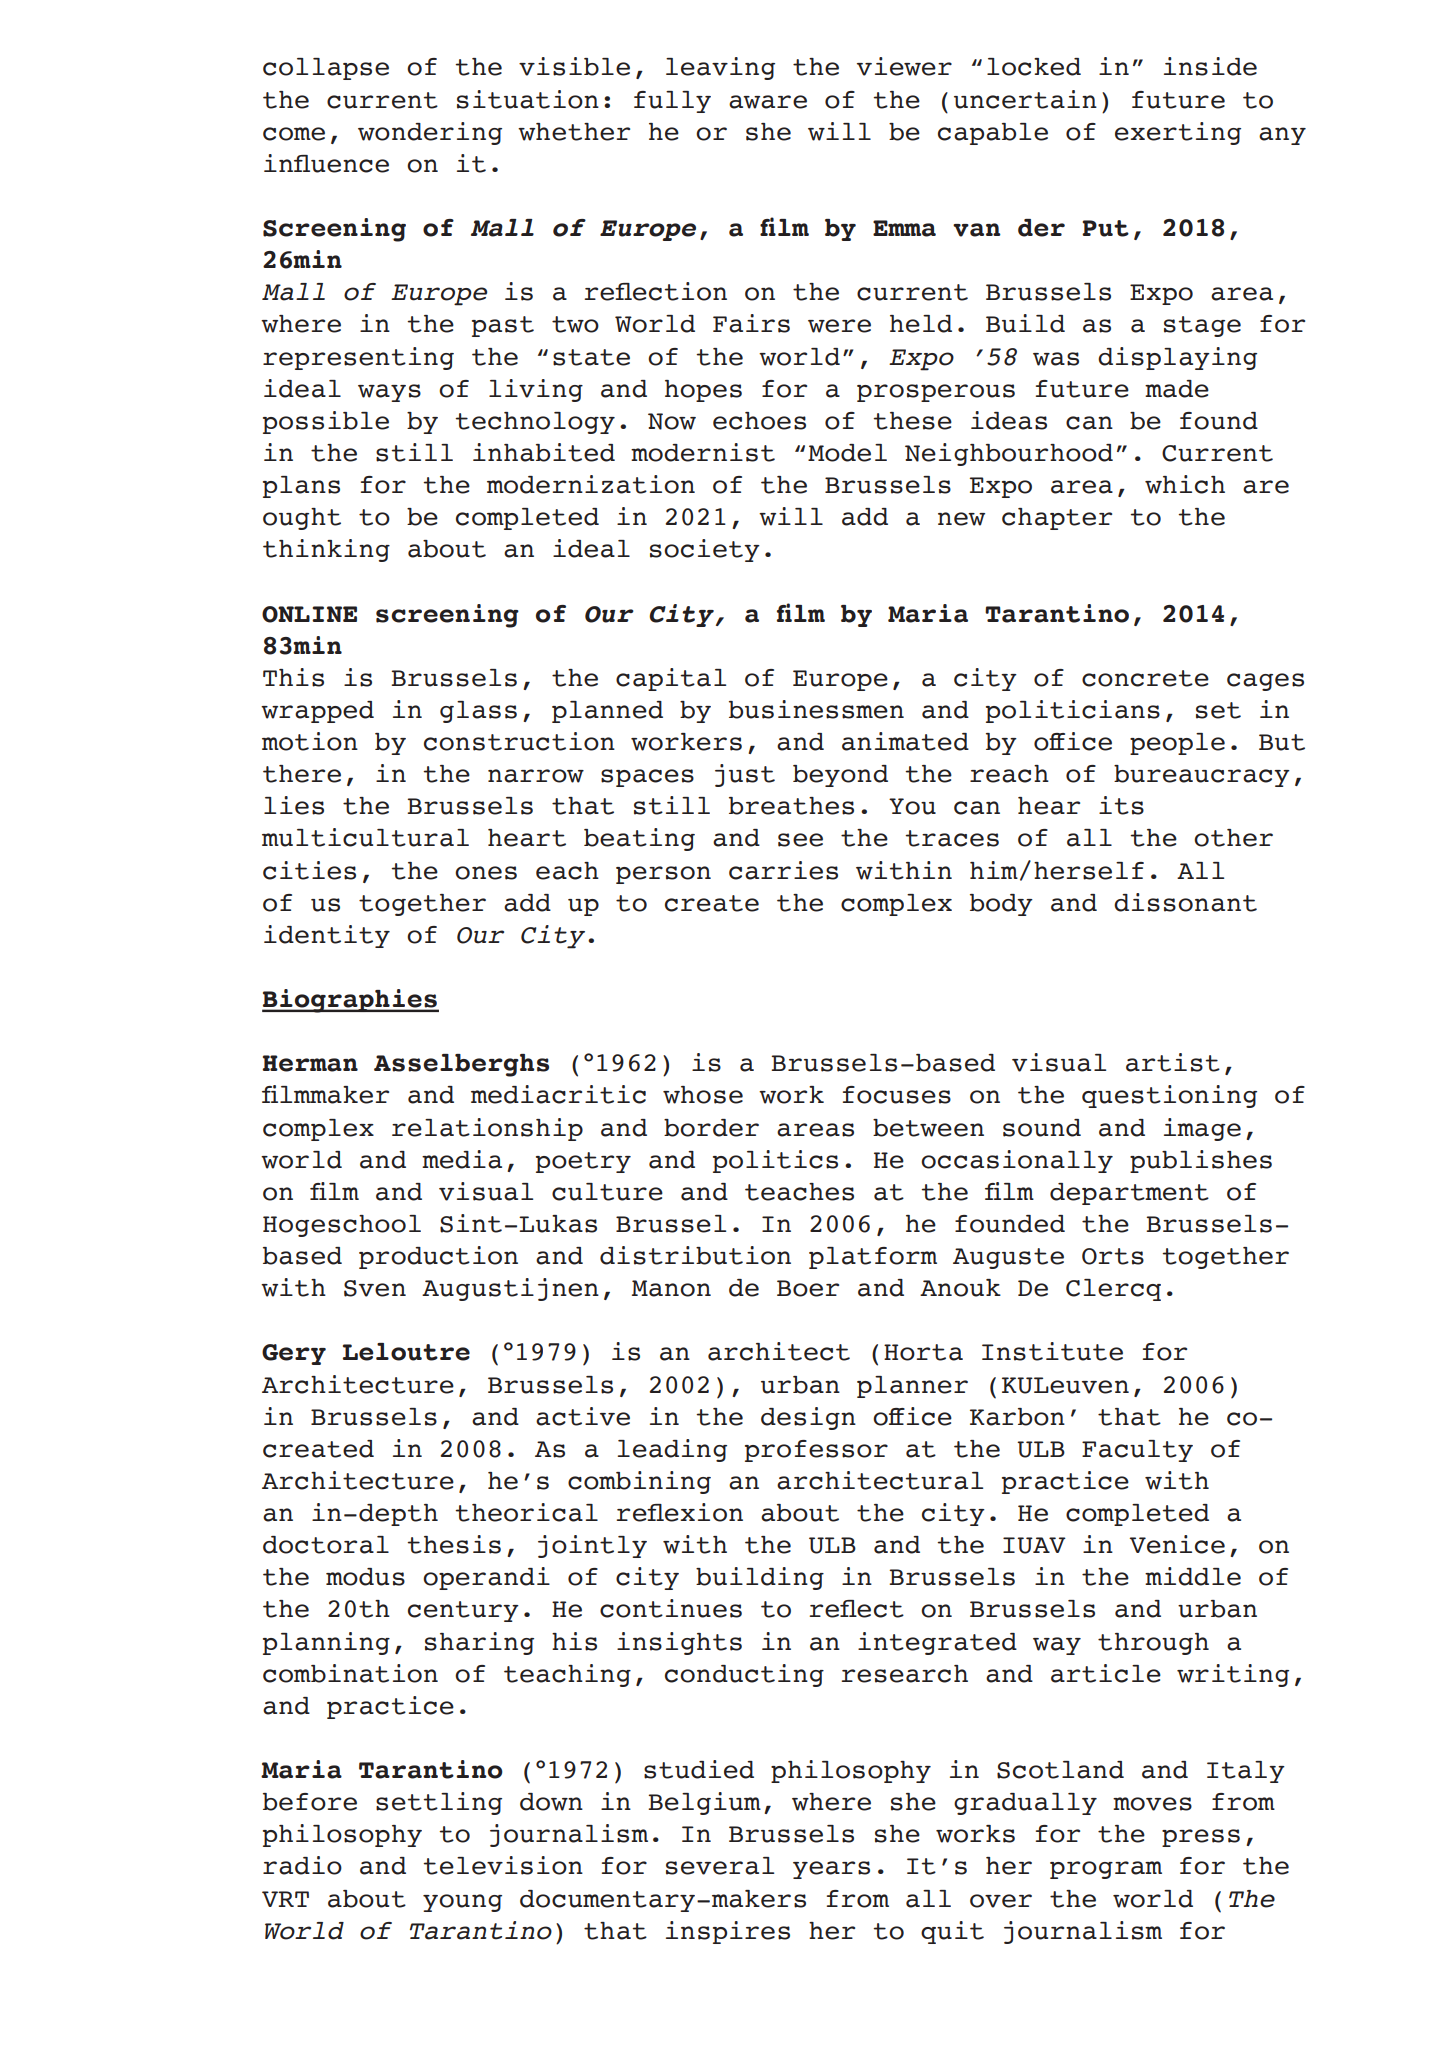 Image resolution: width=1449 pixels, height=2049 pixels. Describe the element at coordinates (1178, 133) in the image. I see `exerting` at that location.
